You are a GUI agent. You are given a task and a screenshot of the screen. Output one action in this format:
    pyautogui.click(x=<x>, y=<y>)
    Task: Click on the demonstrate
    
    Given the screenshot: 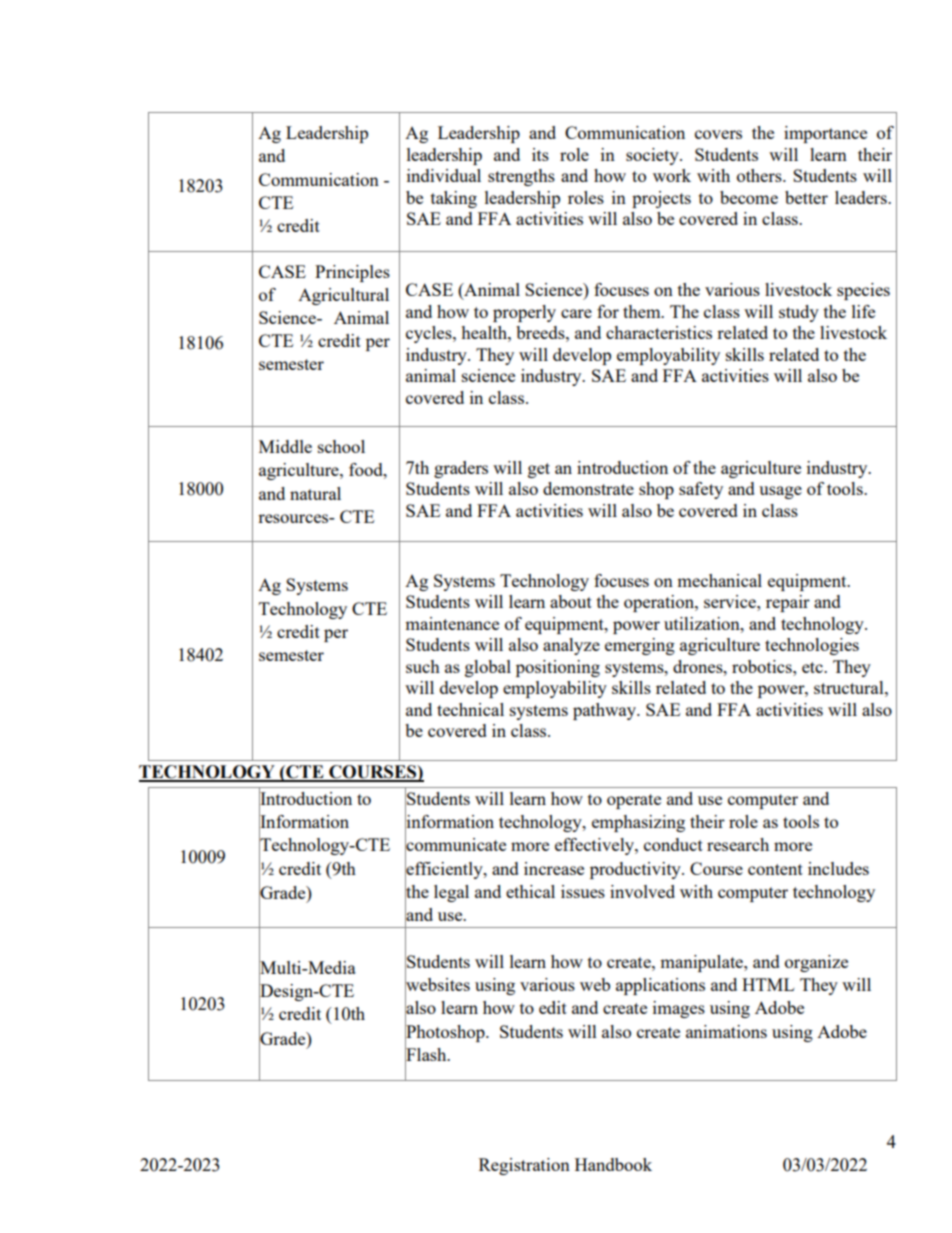 What is the action you would take?
    pyautogui.click(x=588, y=488)
